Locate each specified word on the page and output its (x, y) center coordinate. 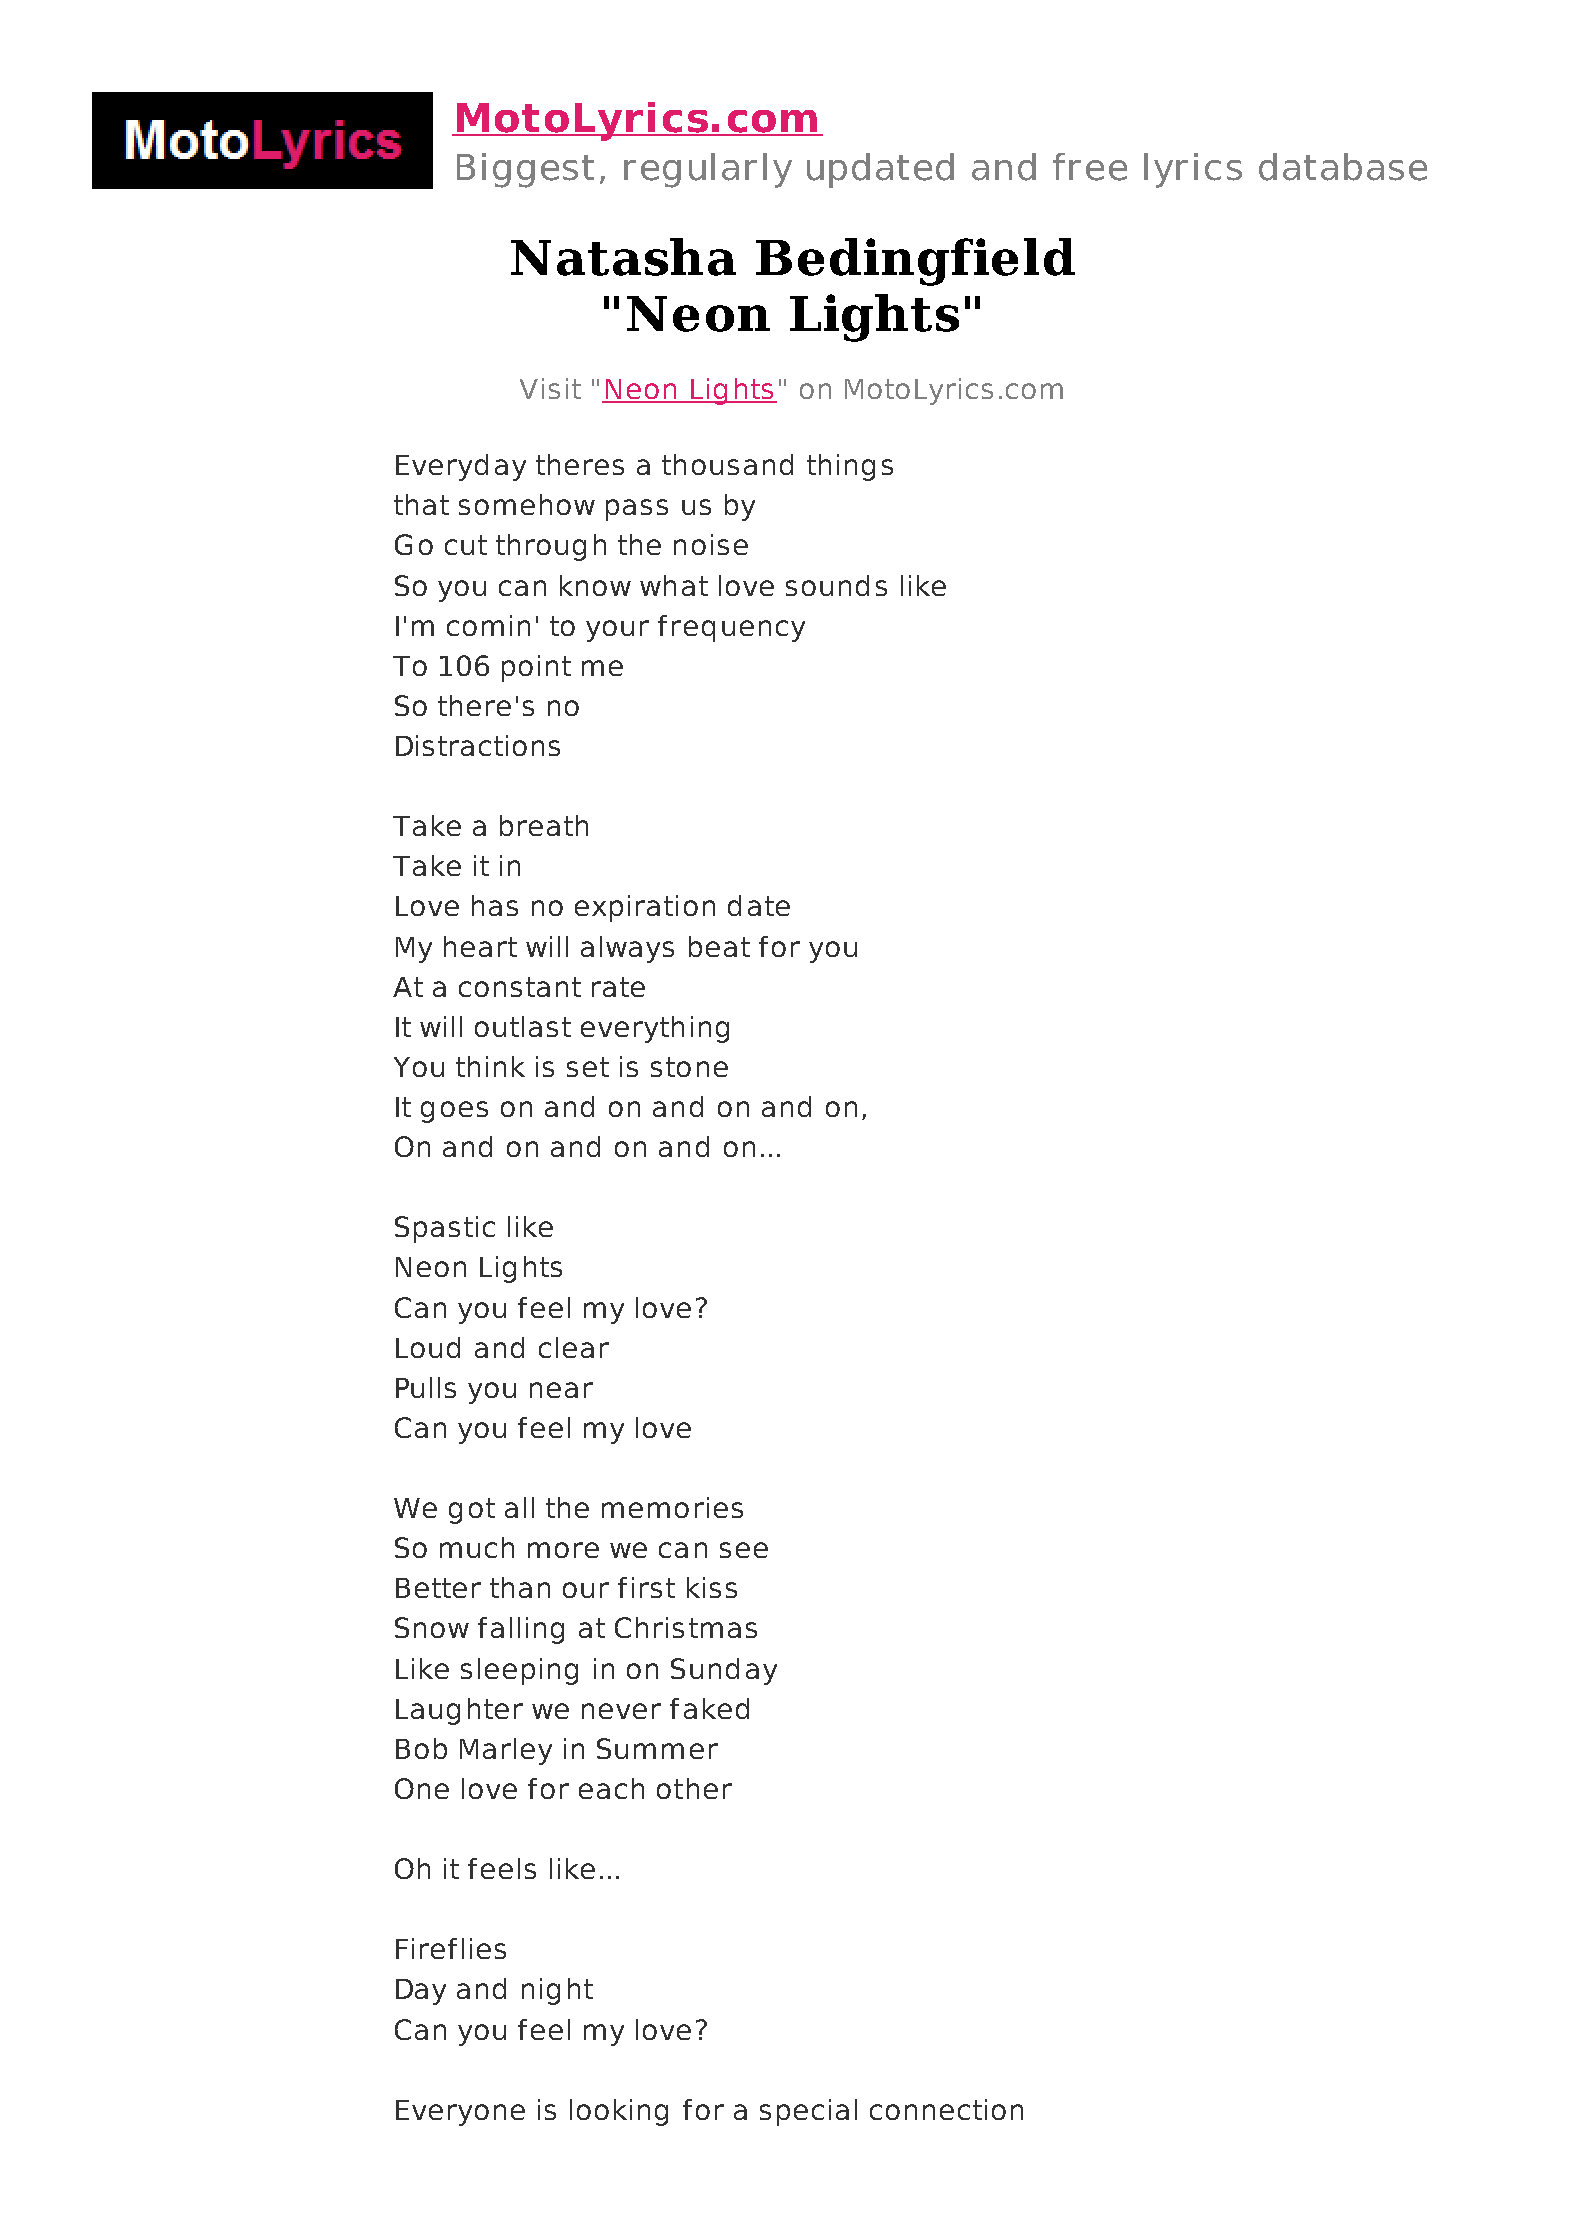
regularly (708, 170)
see (744, 1550)
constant (520, 987)
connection (946, 2109)
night (557, 1991)
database (1343, 167)
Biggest (525, 170)
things (850, 467)
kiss (712, 1587)
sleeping (519, 1671)
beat (719, 946)
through (551, 547)
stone (689, 1067)
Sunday (724, 1671)
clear (574, 1347)
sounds (836, 585)
